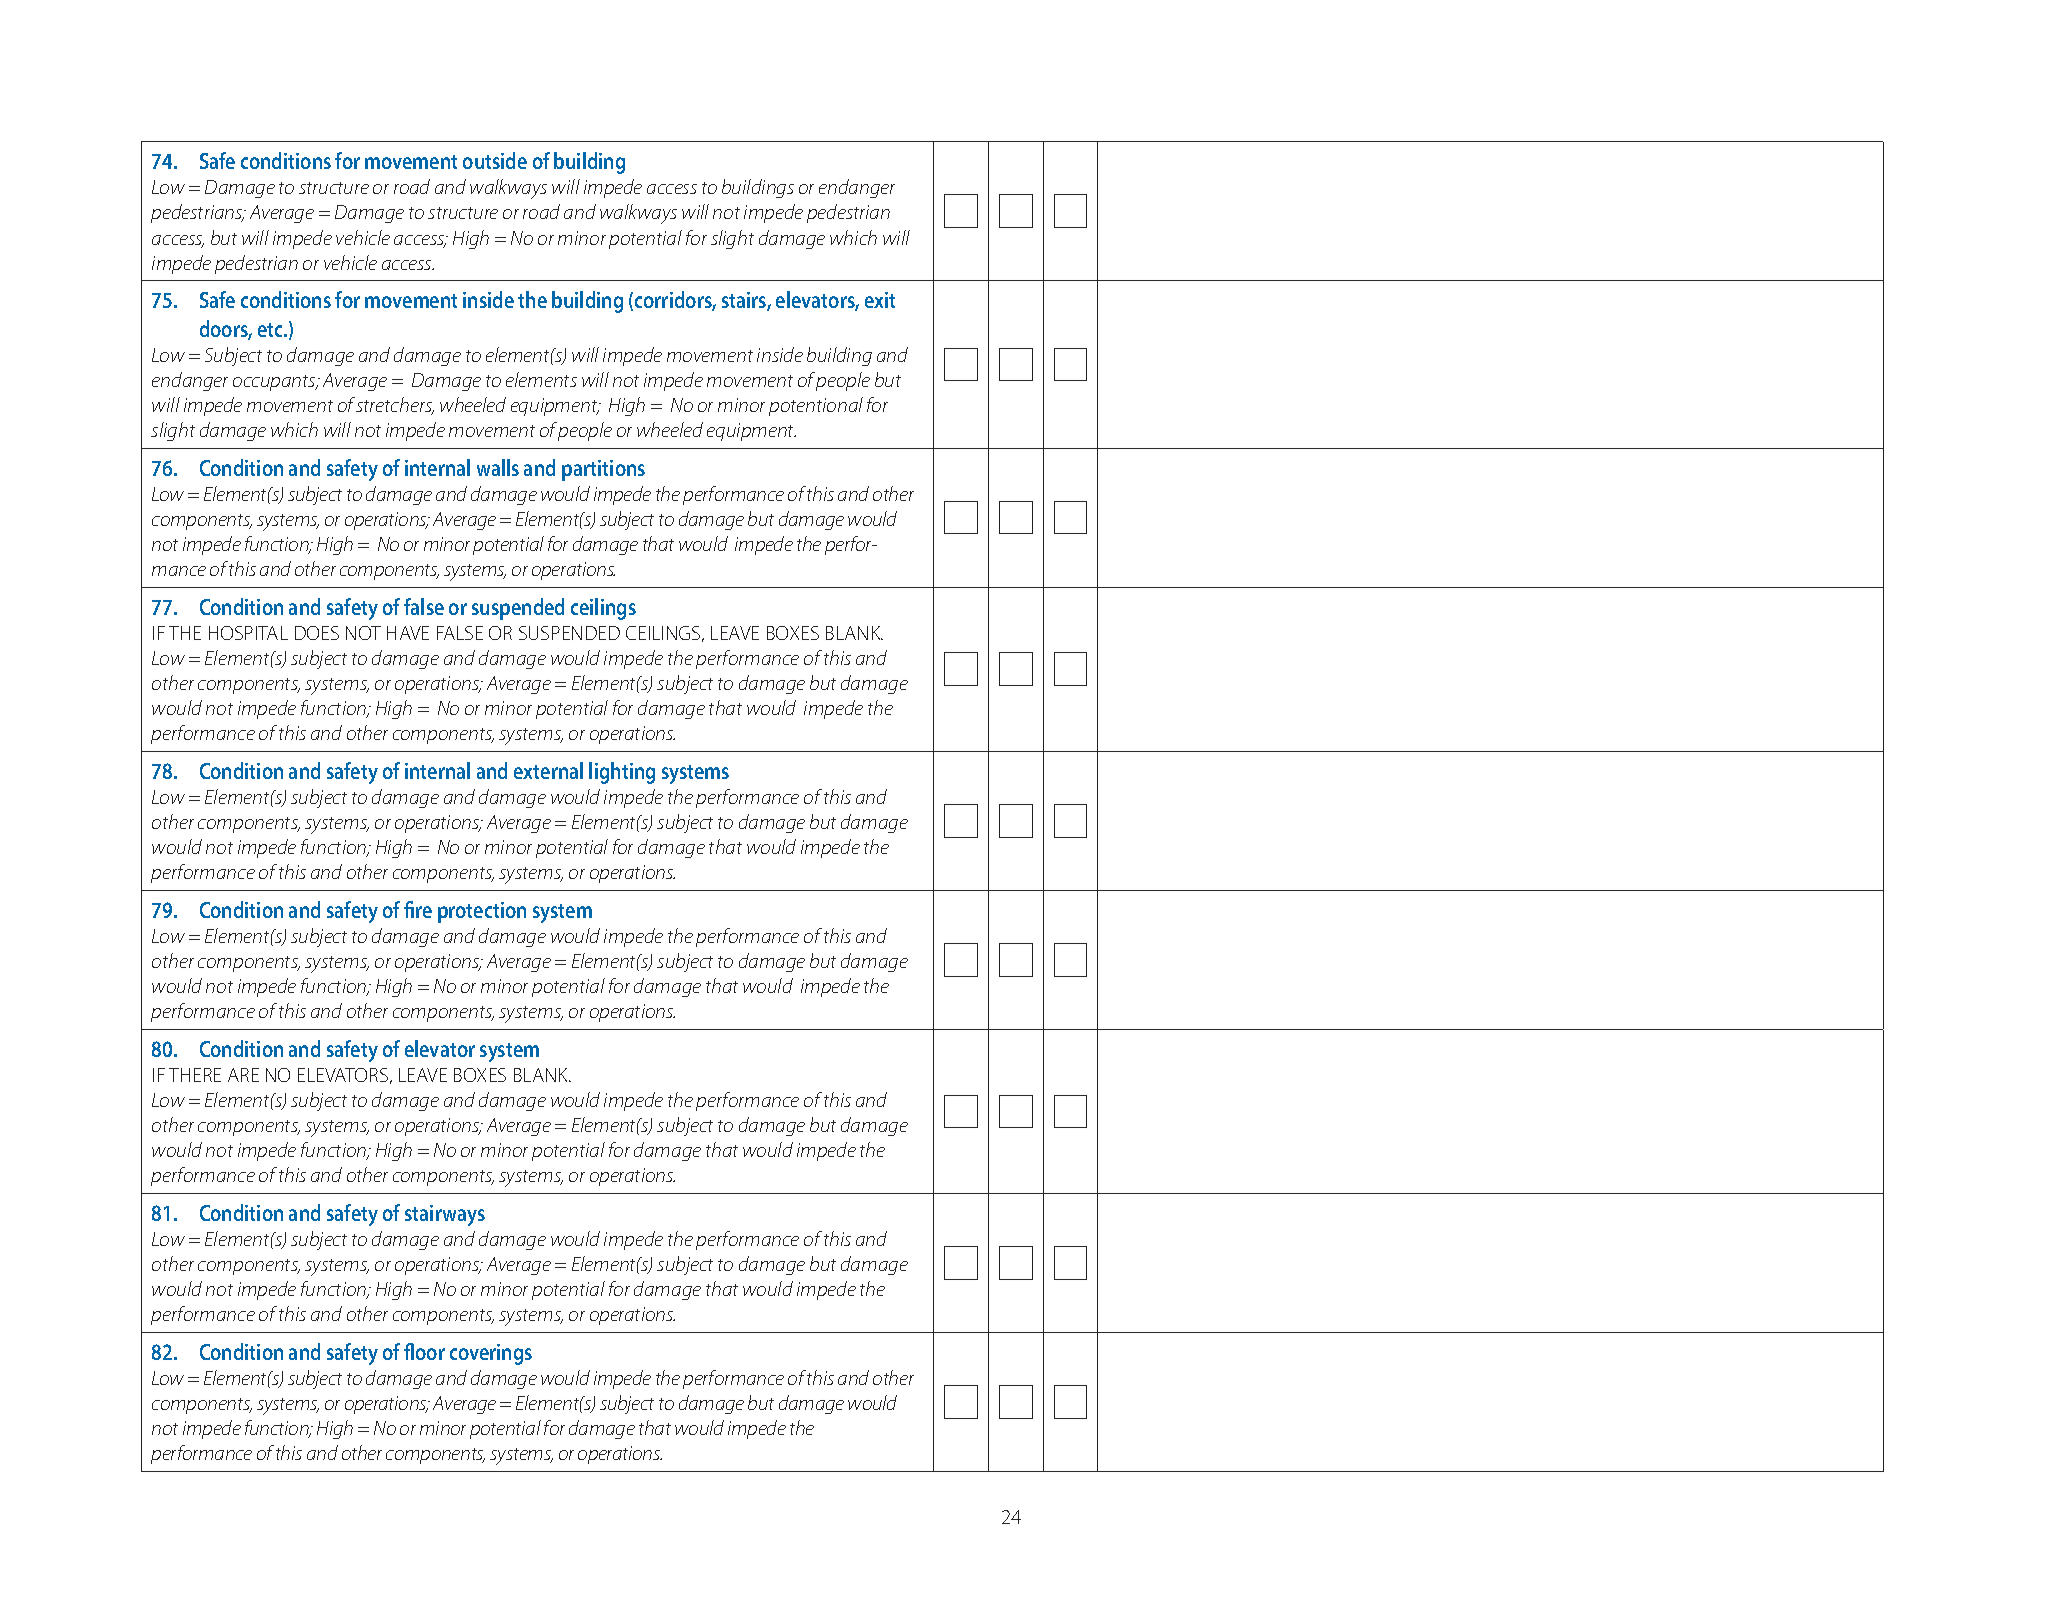 This screenshot has height=1601, width=2071. I want to click on protection, so click(482, 912).
